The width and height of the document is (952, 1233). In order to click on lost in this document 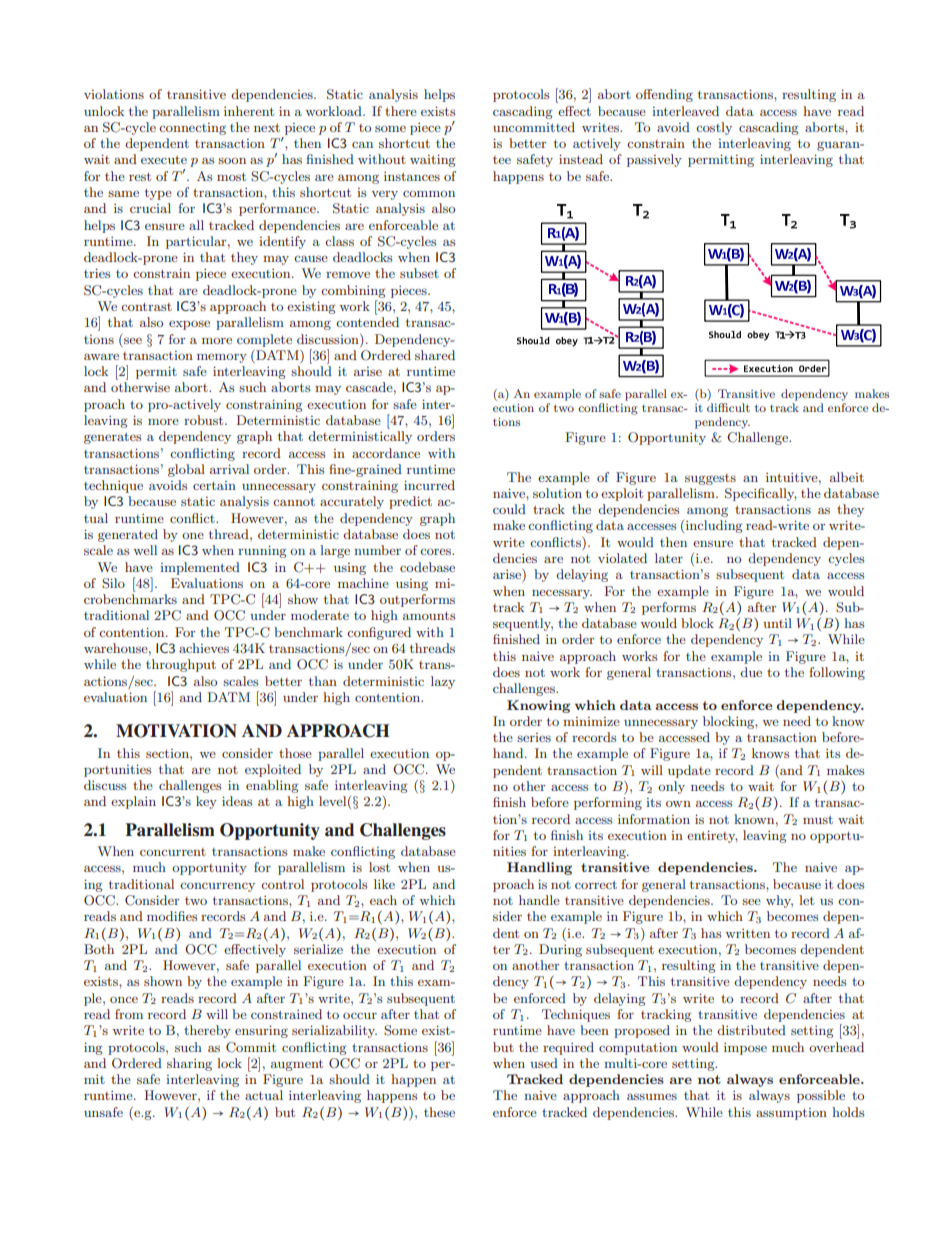, I will do `click(379, 867)`.
